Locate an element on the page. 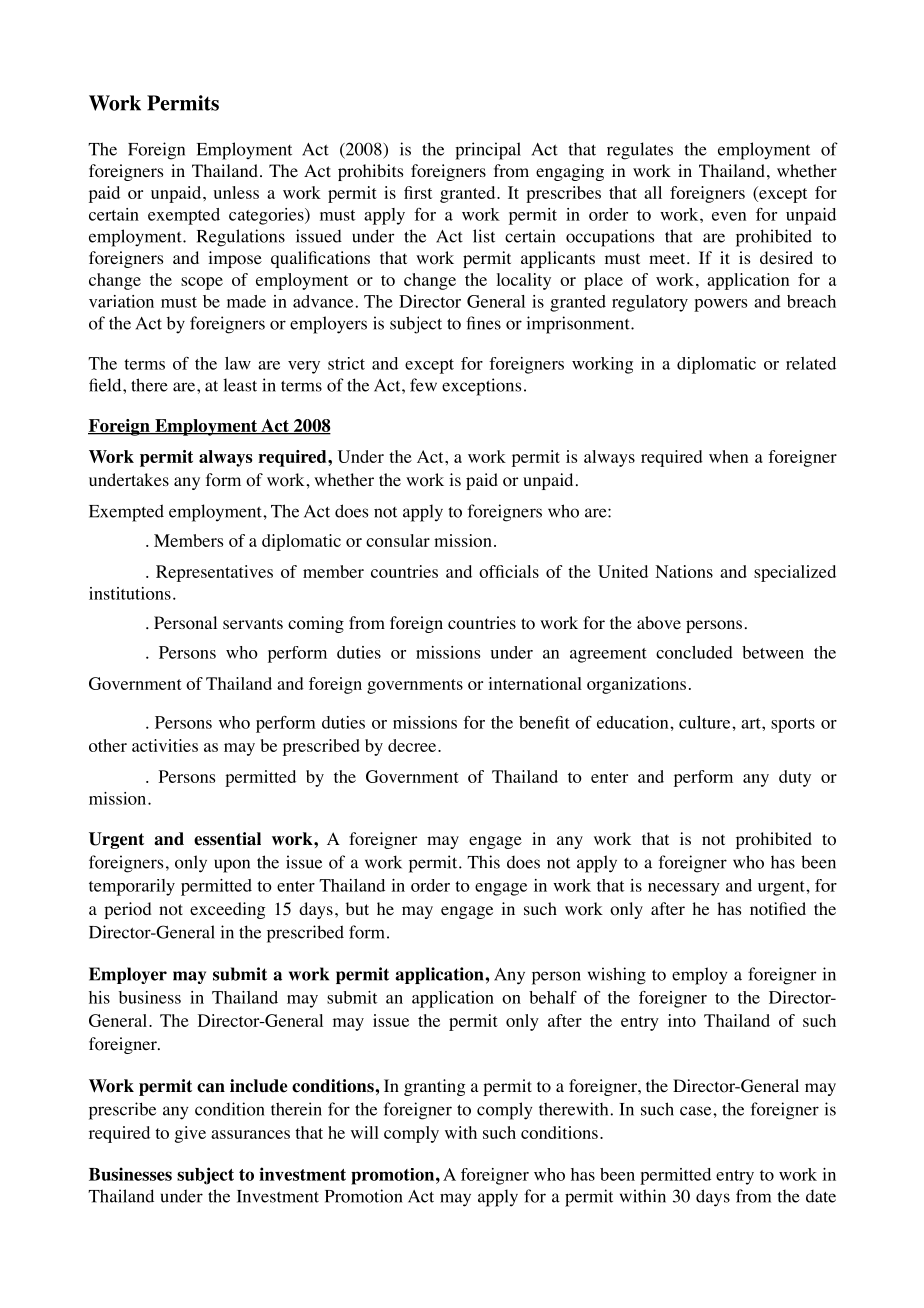  even is located at coordinates (729, 216).
